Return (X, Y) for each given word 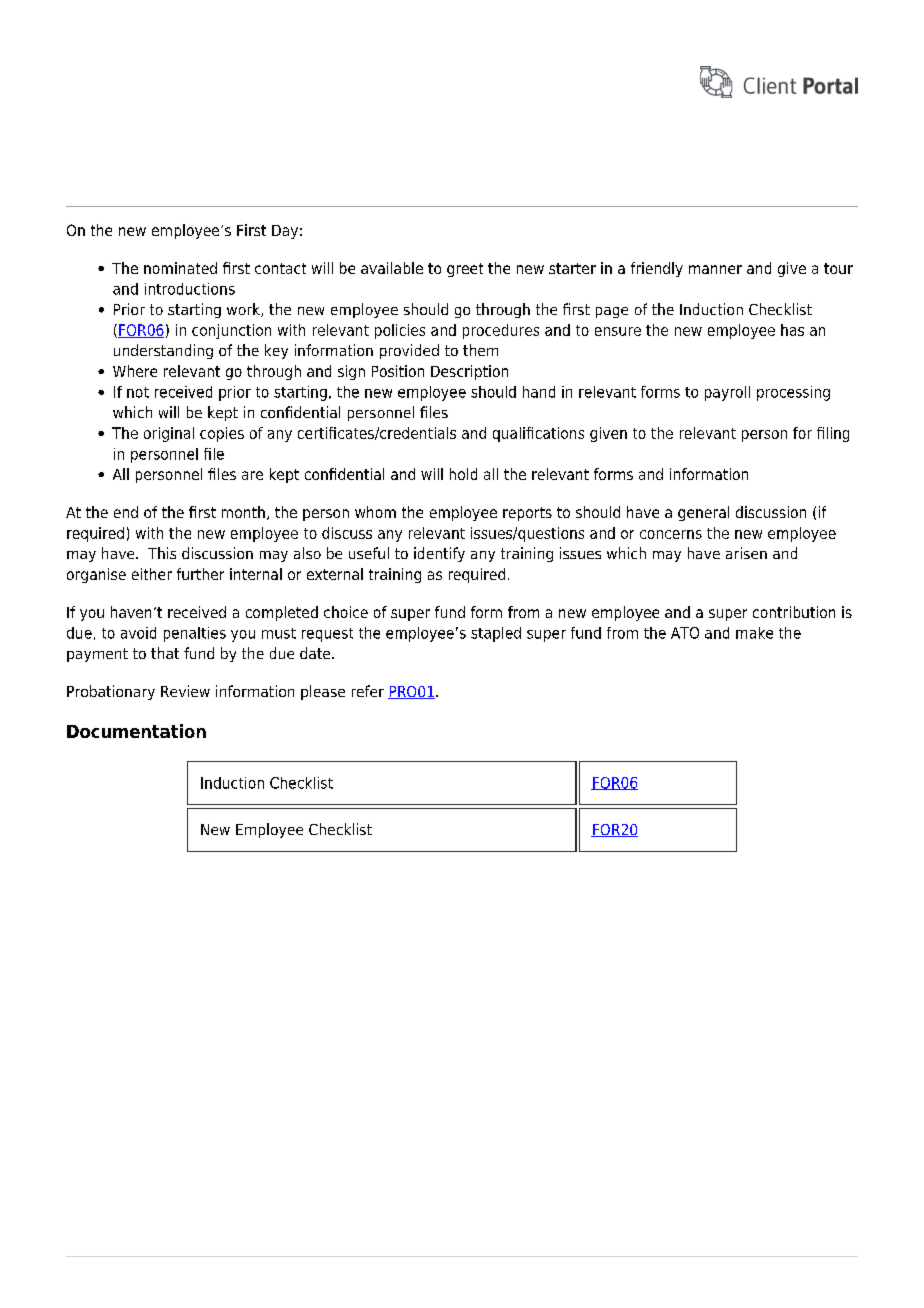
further (200, 574)
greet (465, 270)
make (754, 633)
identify (439, 554)
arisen (746, 553)
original (169, 434)
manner (715, 269)
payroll (727, 393)
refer (368, 691)
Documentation (136, 731)
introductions (190, 289)
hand (539, 392)
